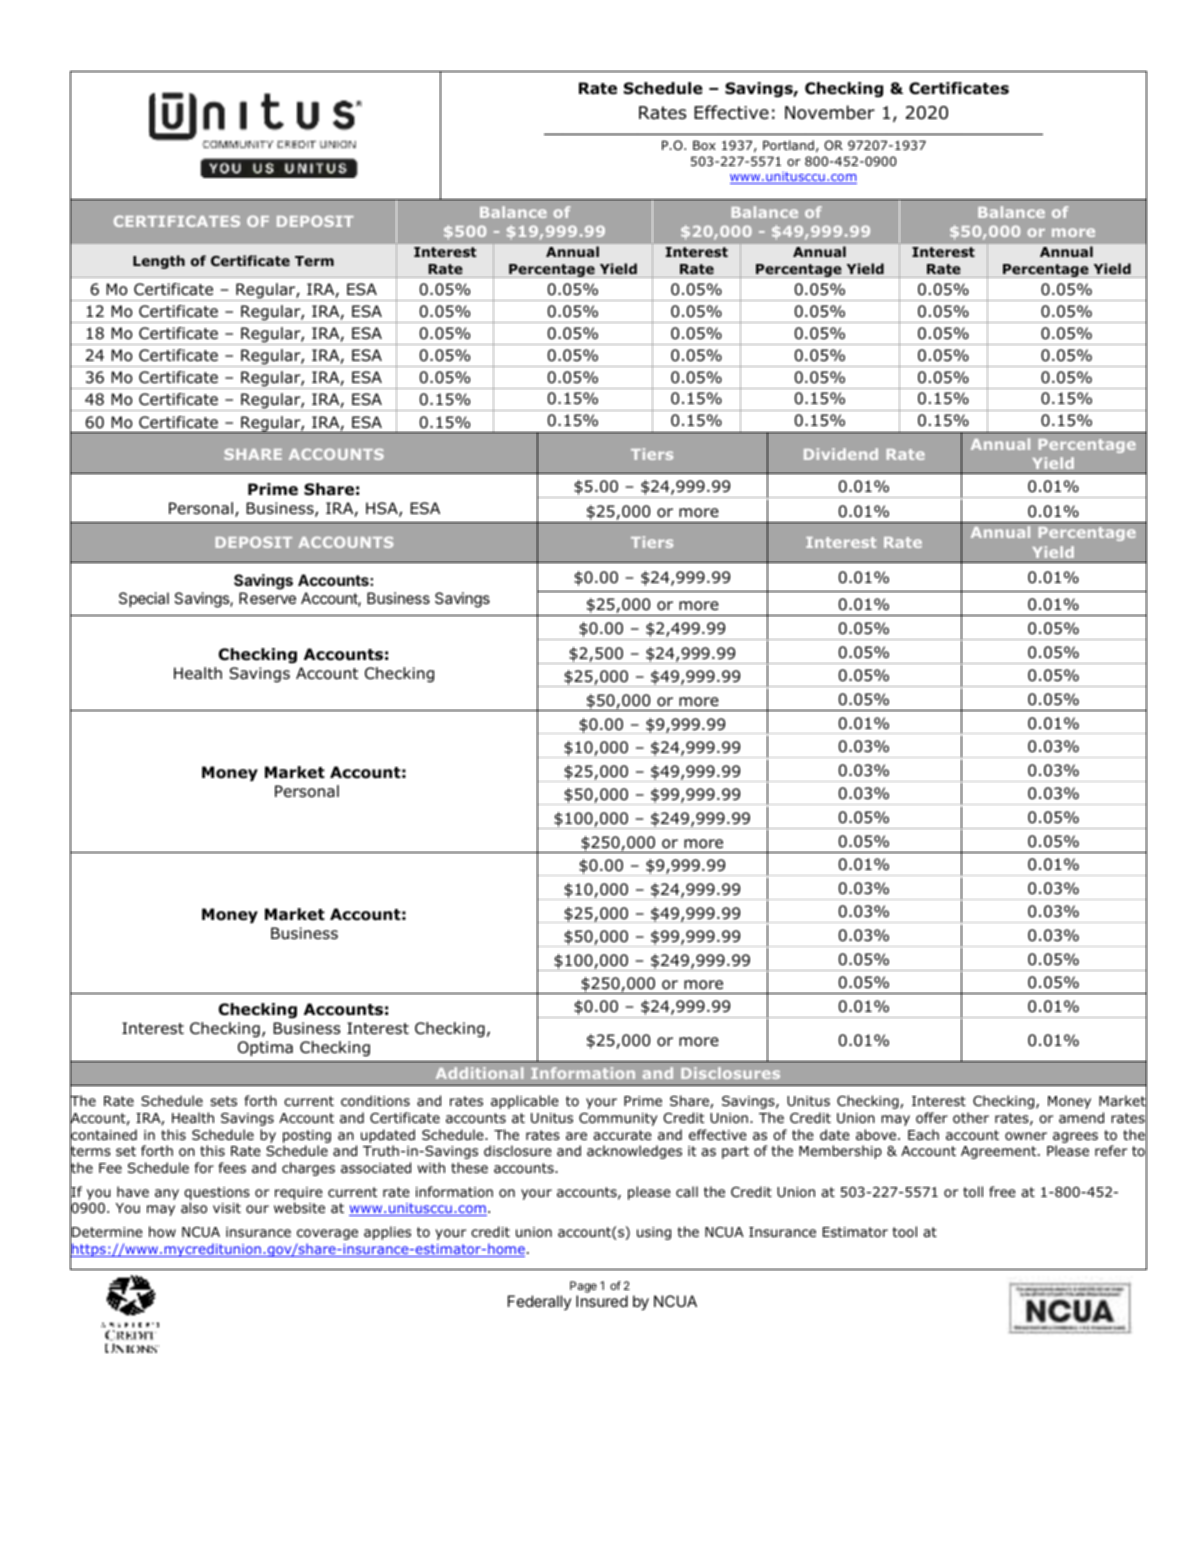 The width and height of the screenshot is (1199, 1552). I want to click on Additional, so click(479, 1073).
